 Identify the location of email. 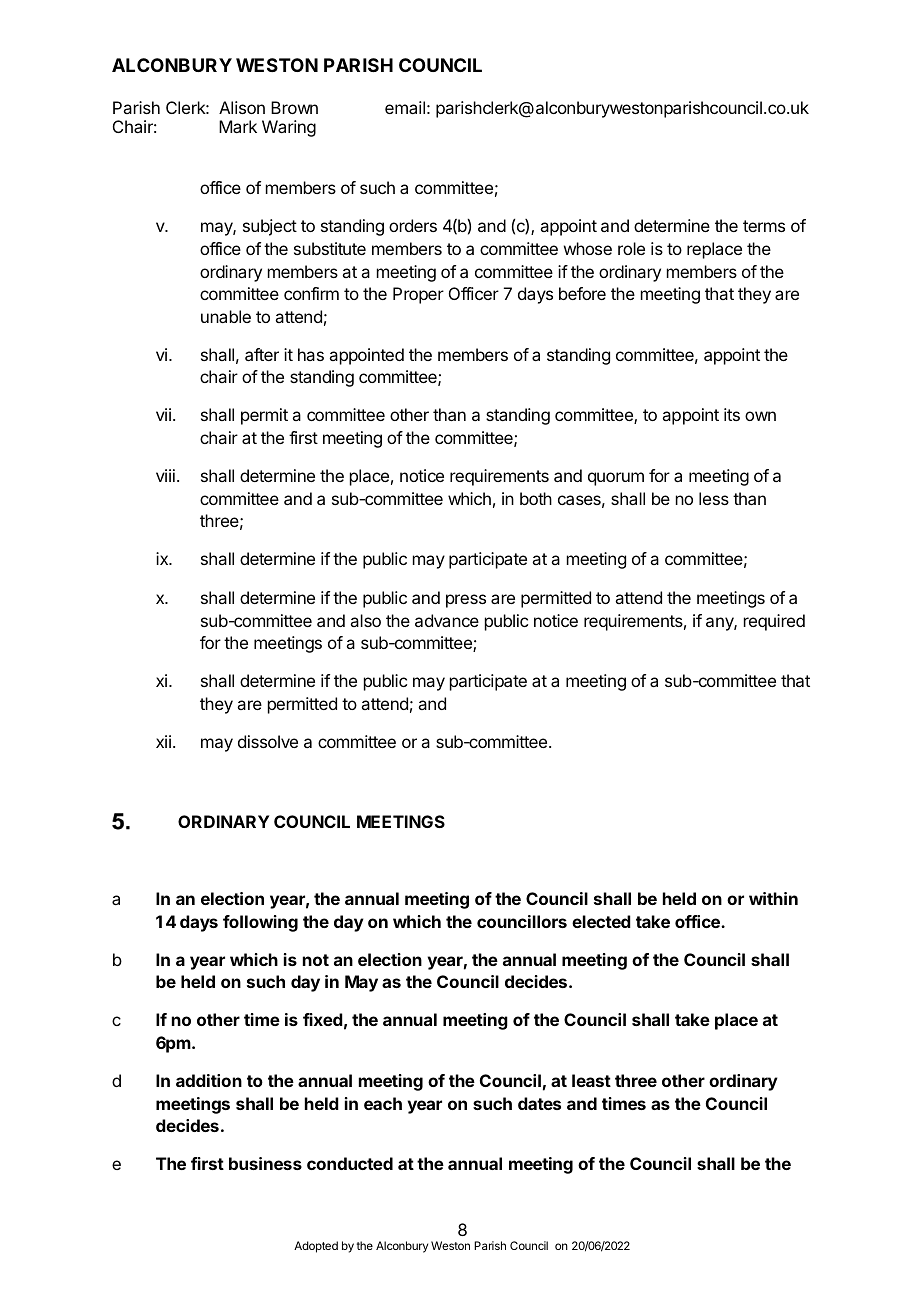
(405, 107).
